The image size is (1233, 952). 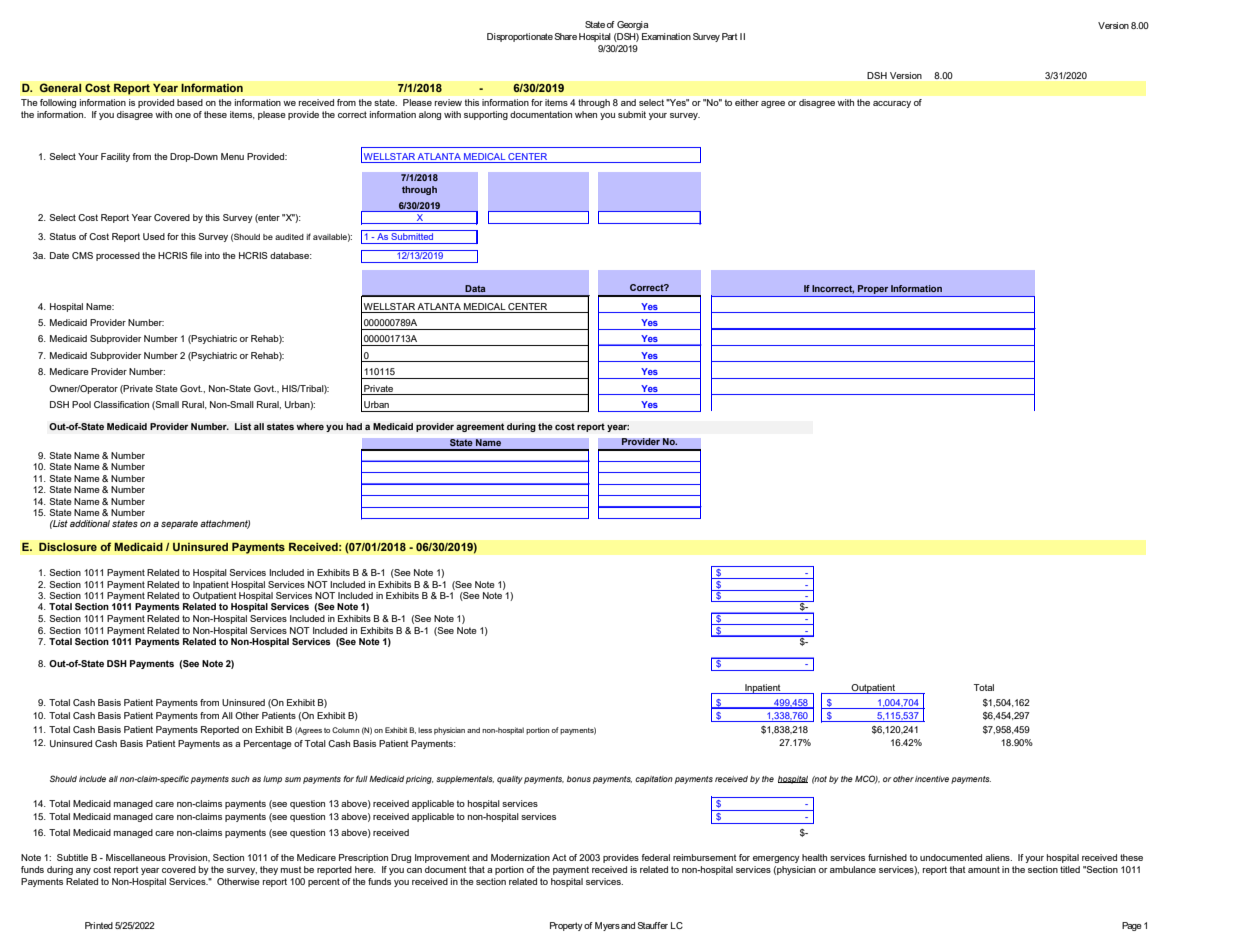 What do you see at coordinates (190, 102) in the screenshot?
I see `based` at bounding box center [190, 102].
